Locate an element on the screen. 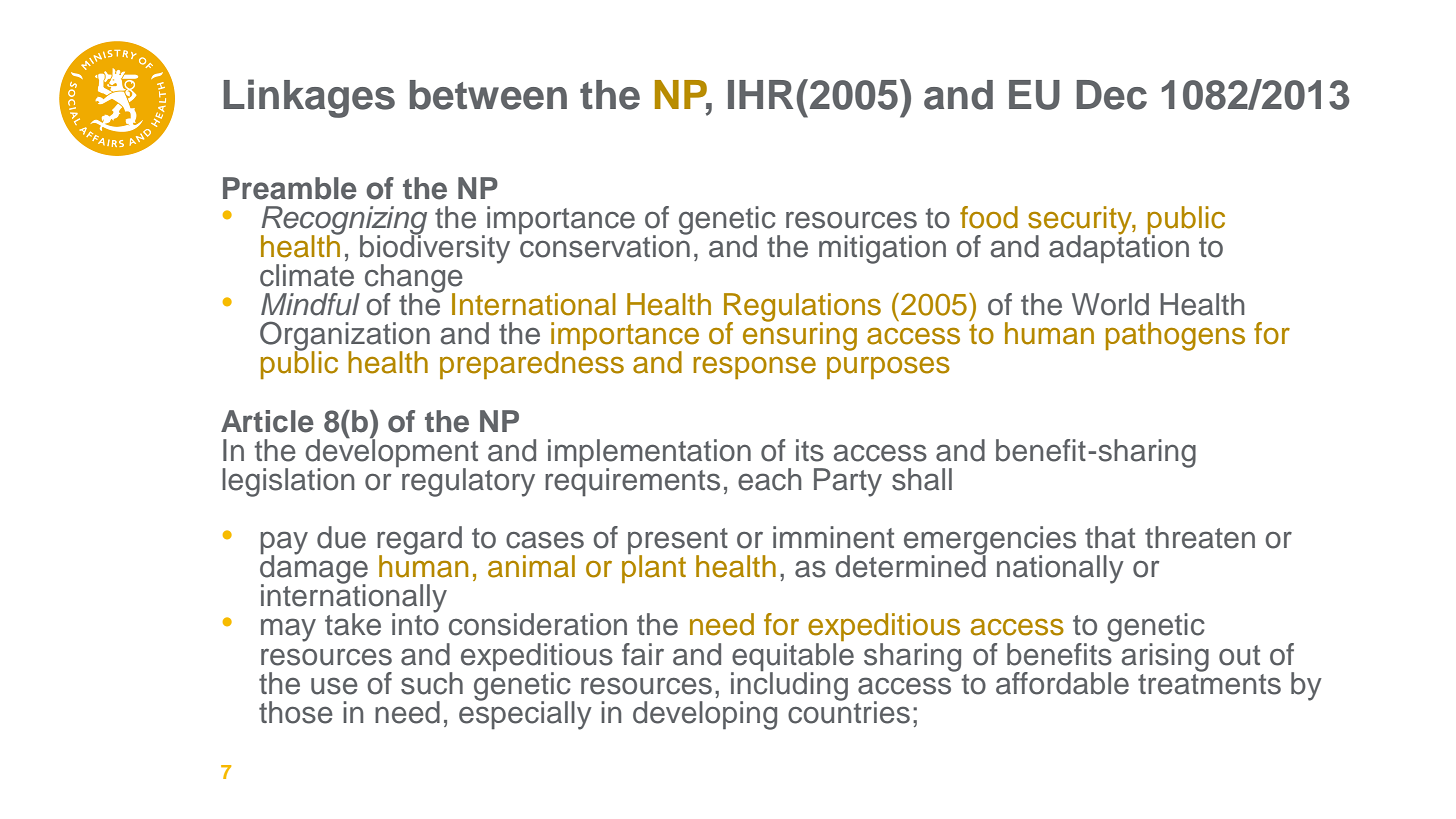 This screenshot has width=1456, height=819. Linkages is located at coordinates (309, 98).
